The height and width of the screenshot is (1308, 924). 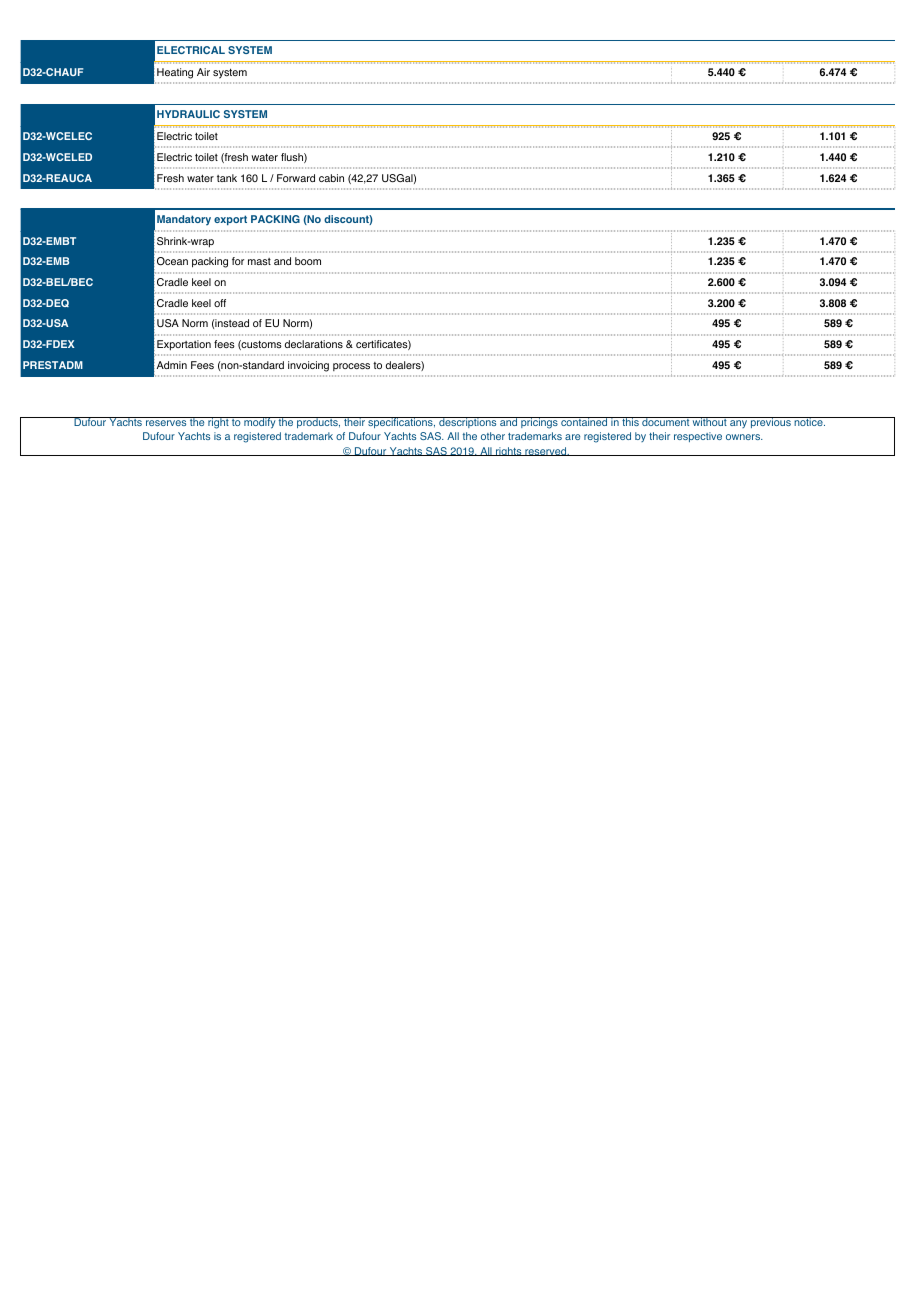 I want to click on declarations, so click(x=314, y=344).
